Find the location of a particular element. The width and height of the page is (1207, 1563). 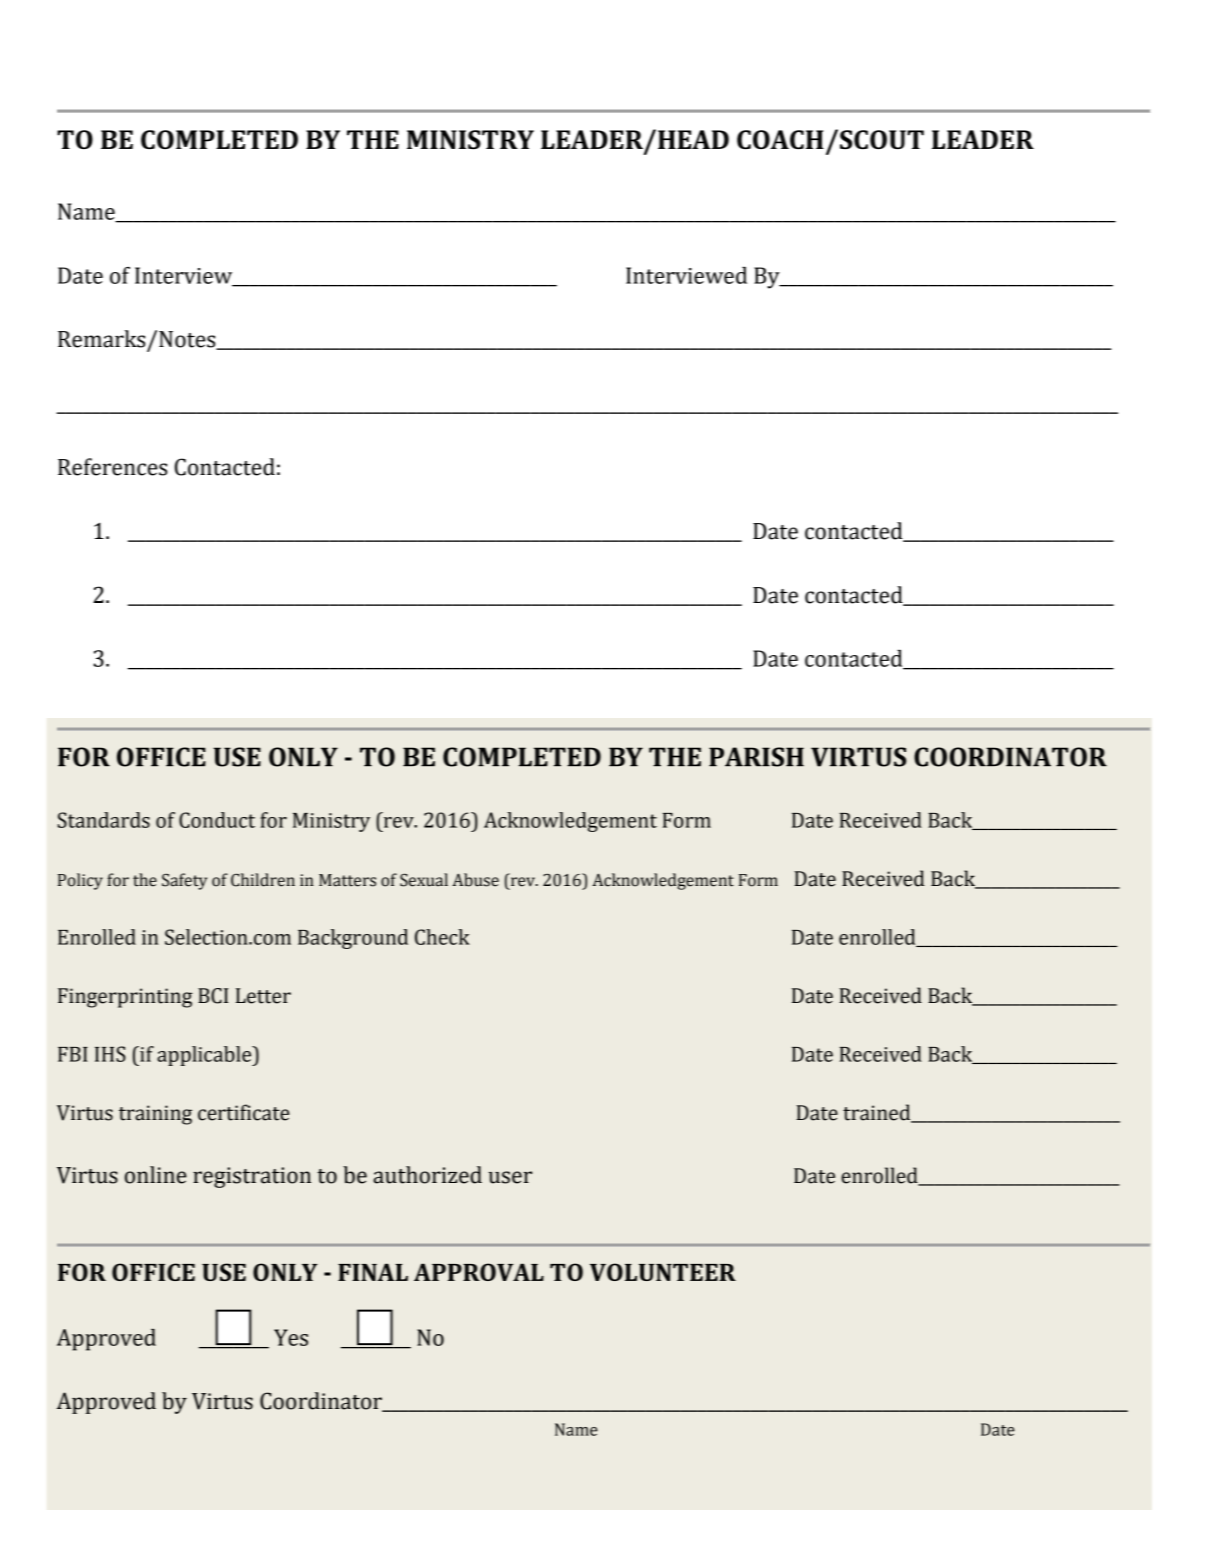

training is located at coordinates (155, 1115).
